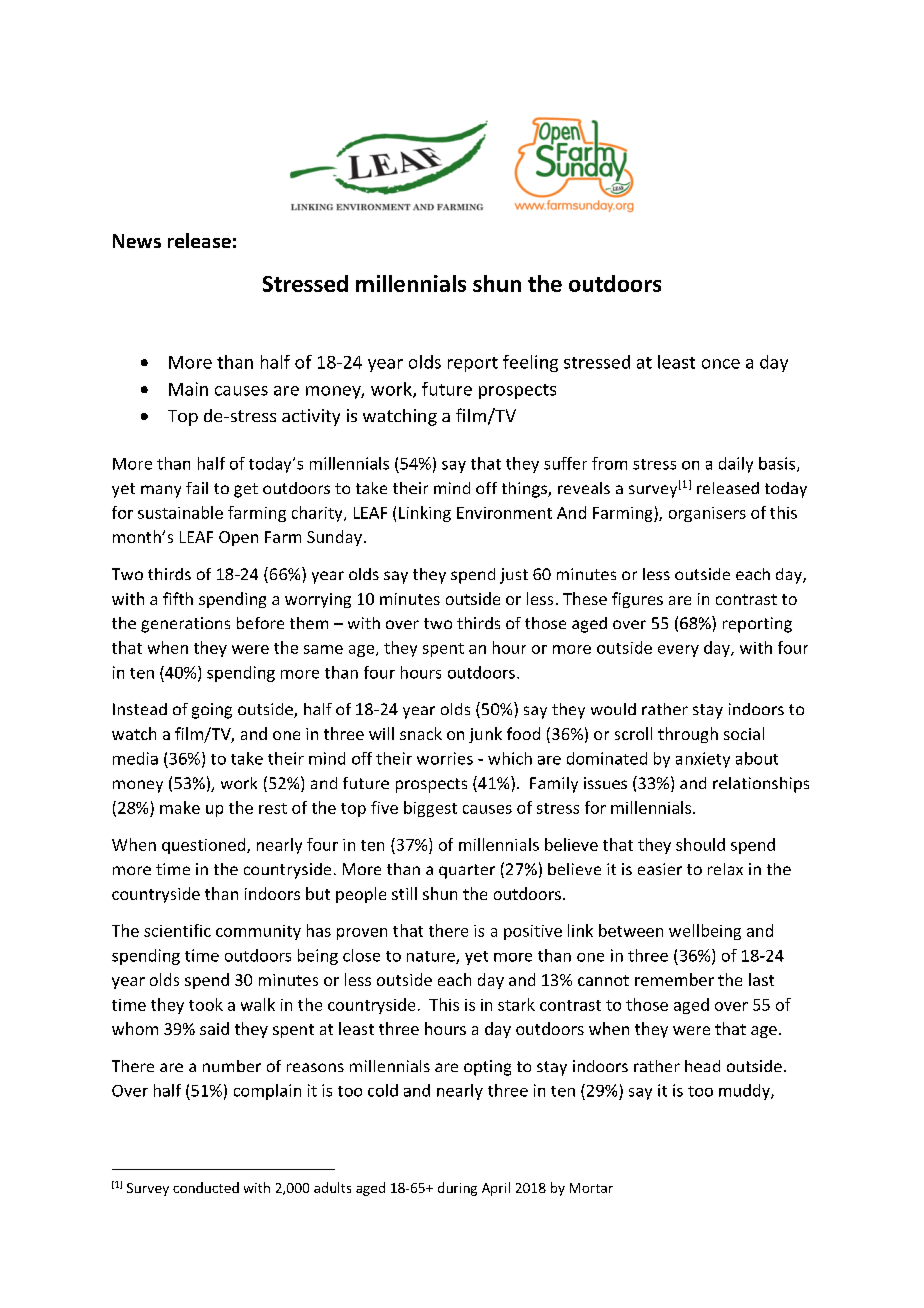 The image size is (924, 1308). Describe the element at coordinates (745, 1092) in the screenshot. I see `muddy` at that location.
